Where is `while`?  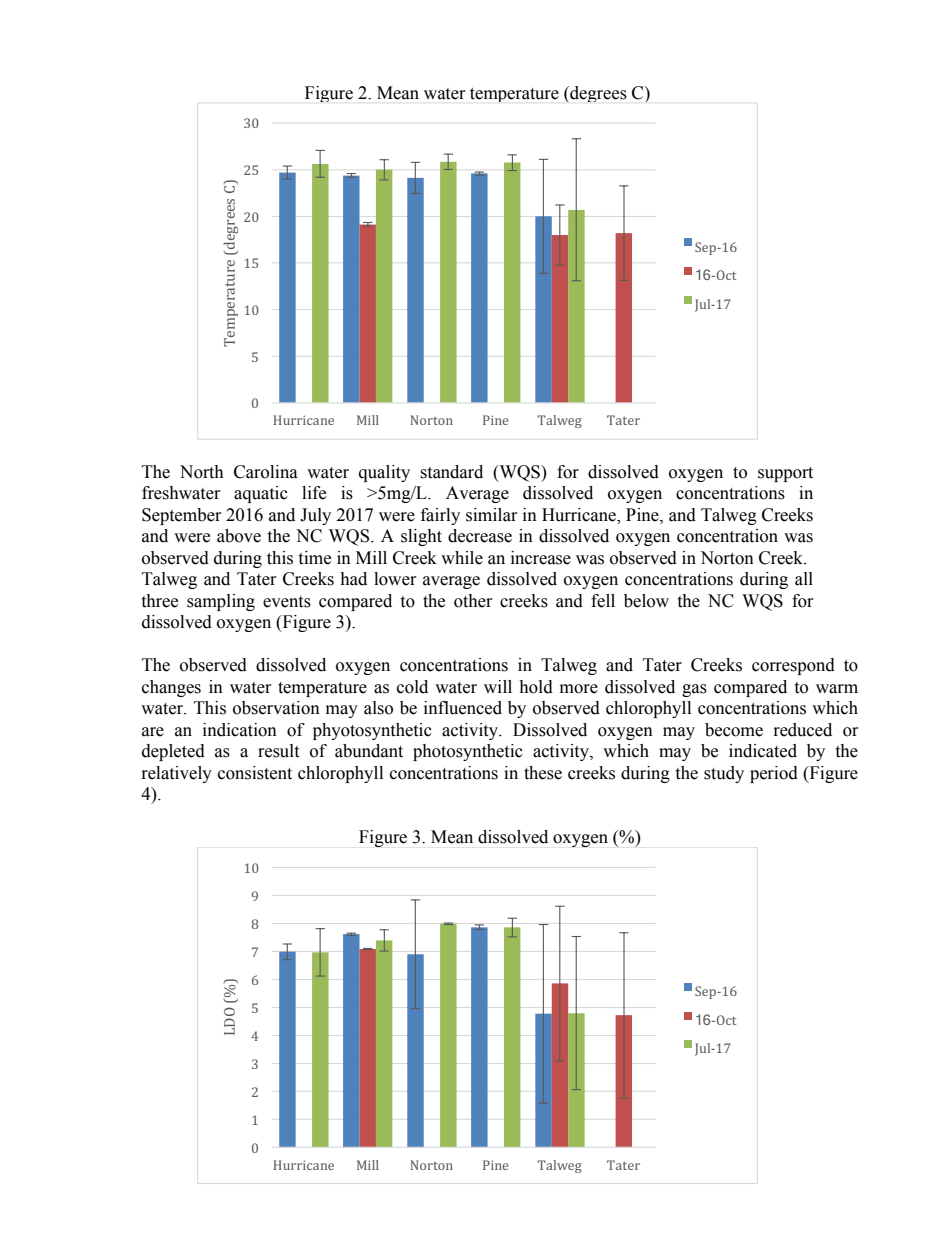
while is located at coordinates (462, 558).
